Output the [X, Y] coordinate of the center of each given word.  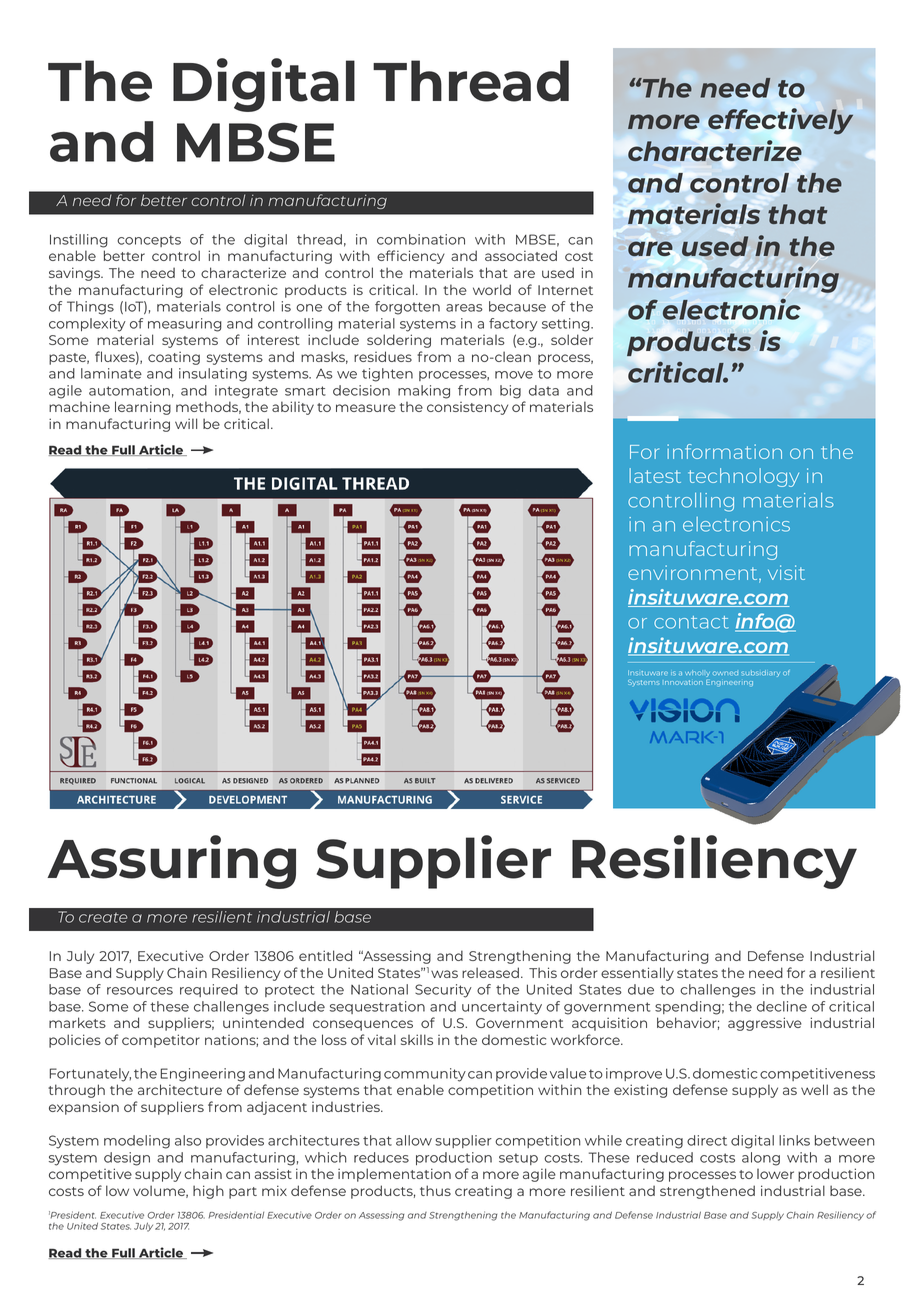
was [444, 974]
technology [743, 477]
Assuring [171, 862]
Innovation [684, 682]
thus [435, 1190]
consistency [467, 408]
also [188, 1140]
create [103, 918]
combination [421, 239]
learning [143, 408]
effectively [780, 121]
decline [782, 1006]
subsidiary [760, 673]
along [761, 1159]
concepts [149, 241]
